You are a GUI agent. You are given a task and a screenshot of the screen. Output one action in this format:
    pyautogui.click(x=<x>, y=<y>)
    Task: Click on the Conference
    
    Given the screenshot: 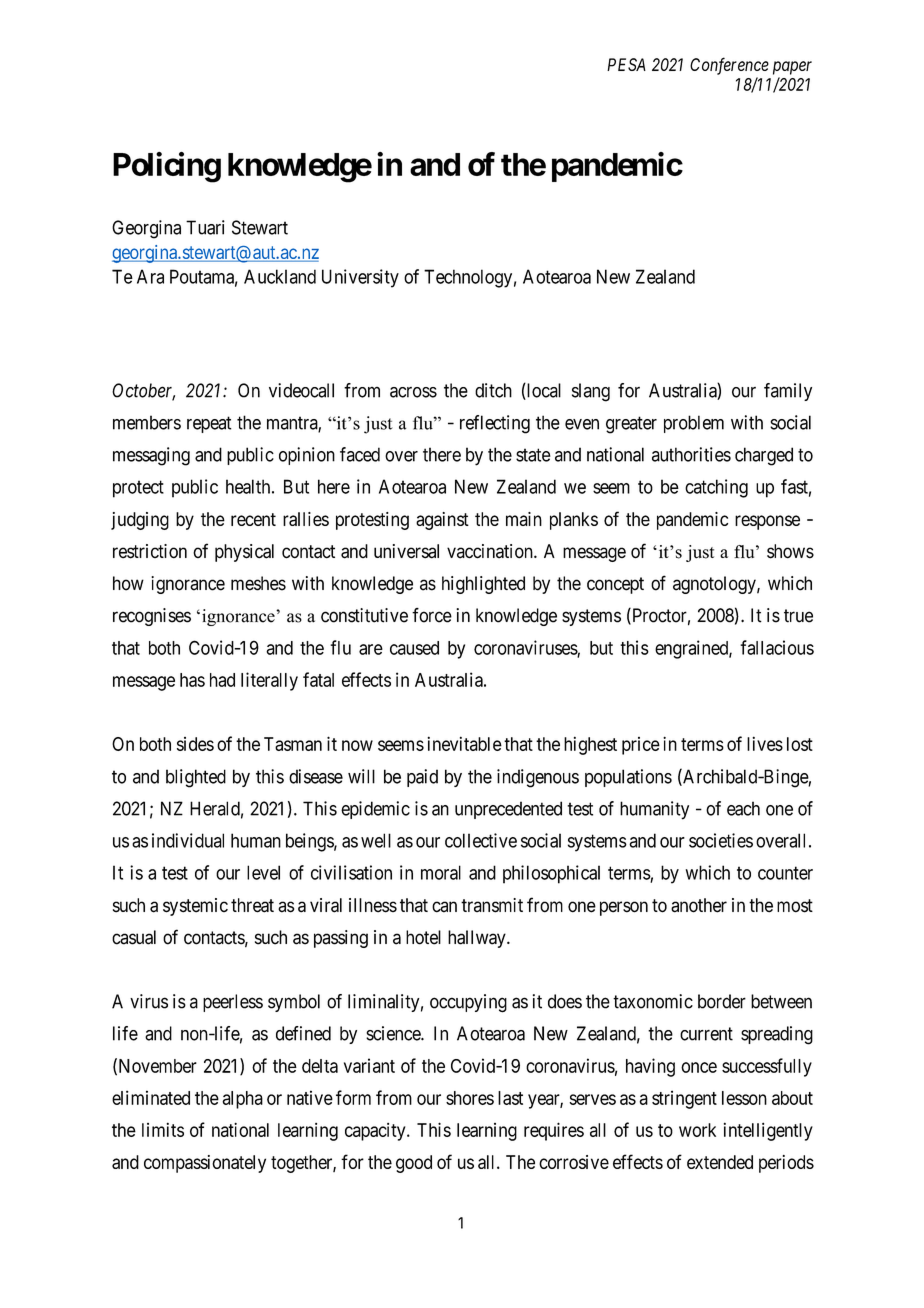 What is the action you would take?
    pyautogui.click(x=729, y=66)
